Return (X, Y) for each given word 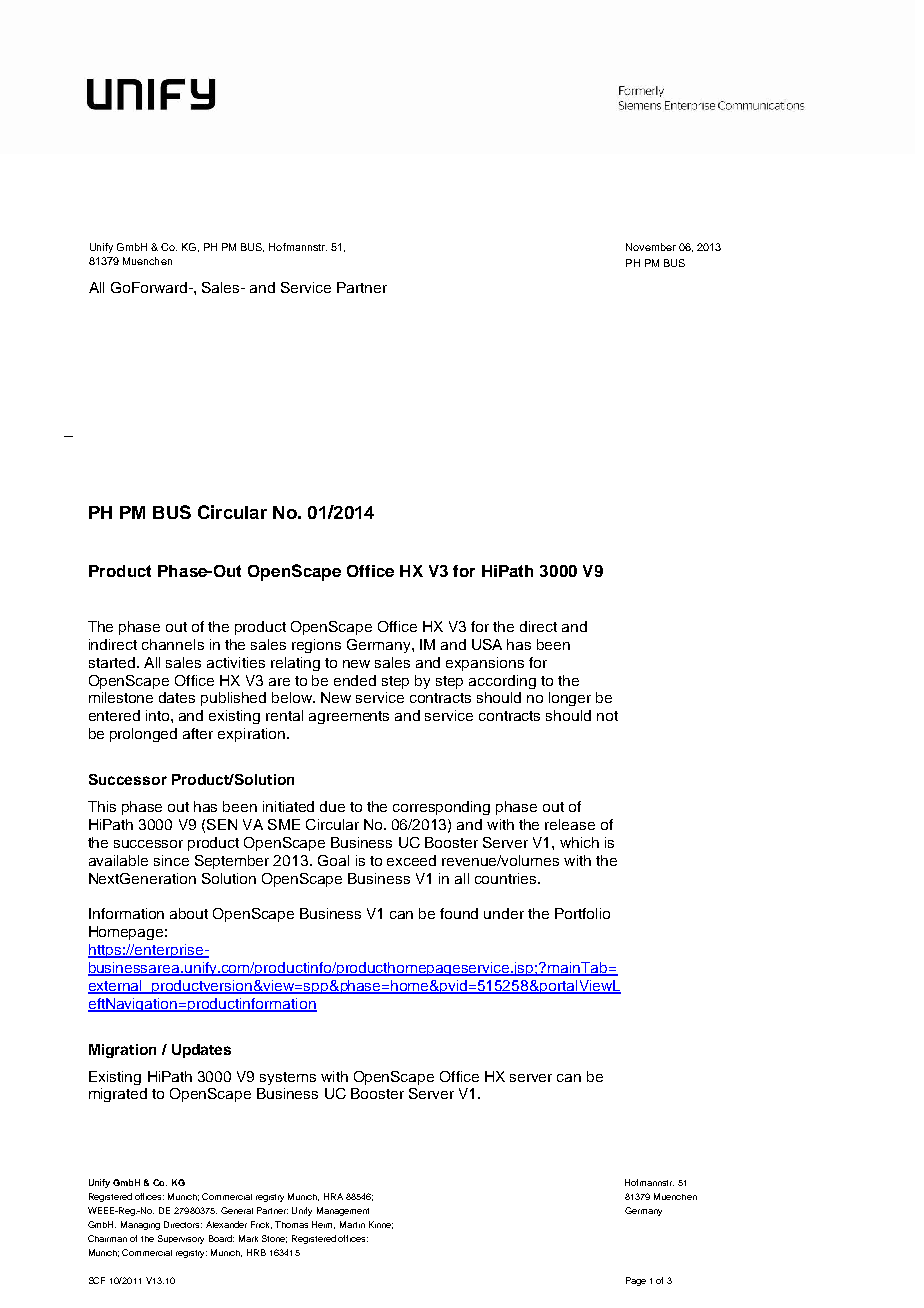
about (189, 913)
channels (173, 644)
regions (316, 646)
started (112, 662)
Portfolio (582, 913)
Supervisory (181, 1239)
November (651, 247)
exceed (411, 860)
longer (570, 699)
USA (487, 644)
